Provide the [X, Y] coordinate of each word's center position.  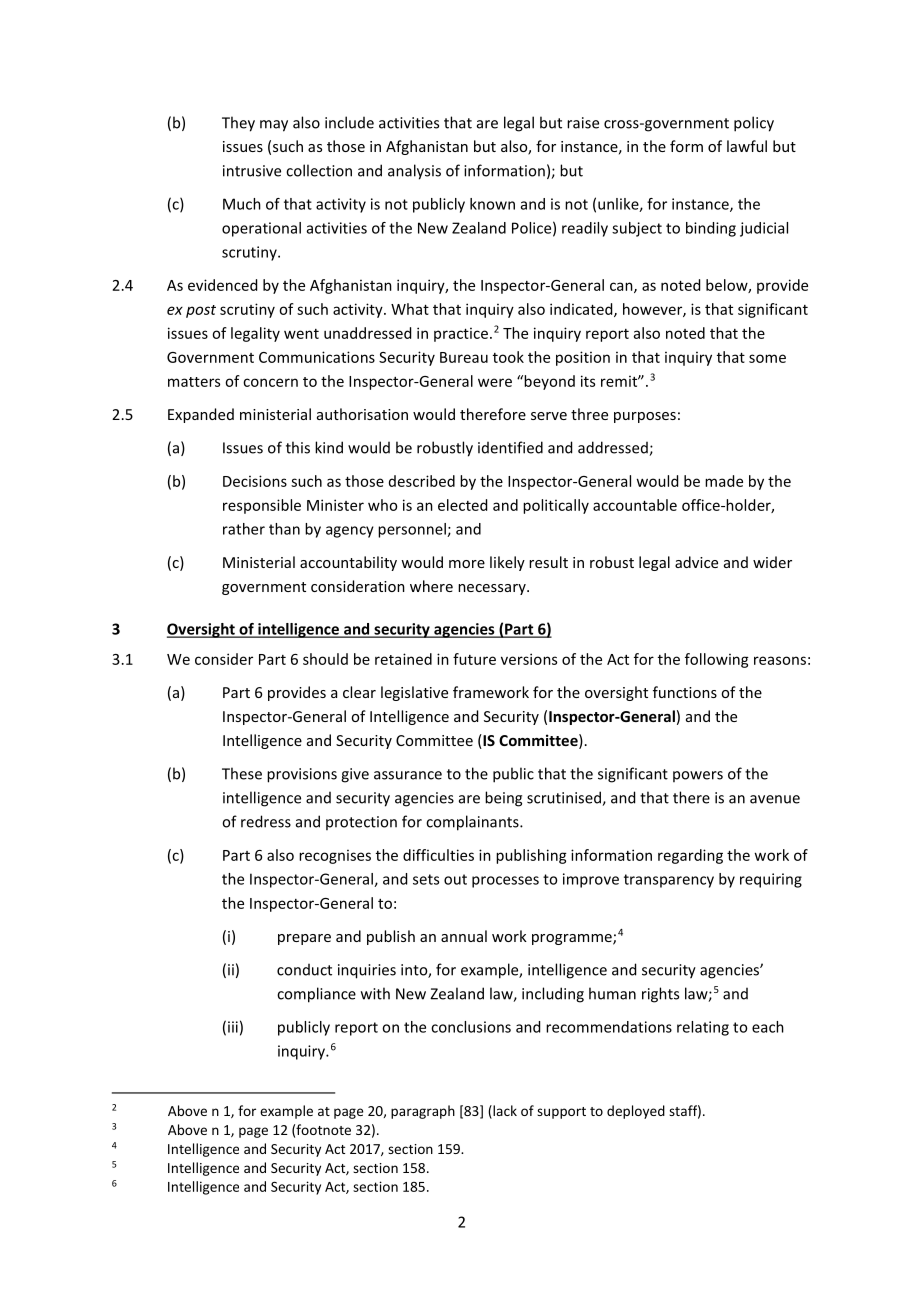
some [767, 358]
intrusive [252, 171]
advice [696, 562]
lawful [747, 146]
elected [462, 505]
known [492, 204]
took [508, 357]
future [474, 659]
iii [233, 1027]
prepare [304, 939]
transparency [669, 881]
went [301, 334]
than [284, 529]
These [242, 773]
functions [685, 692]
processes [505, 882]
